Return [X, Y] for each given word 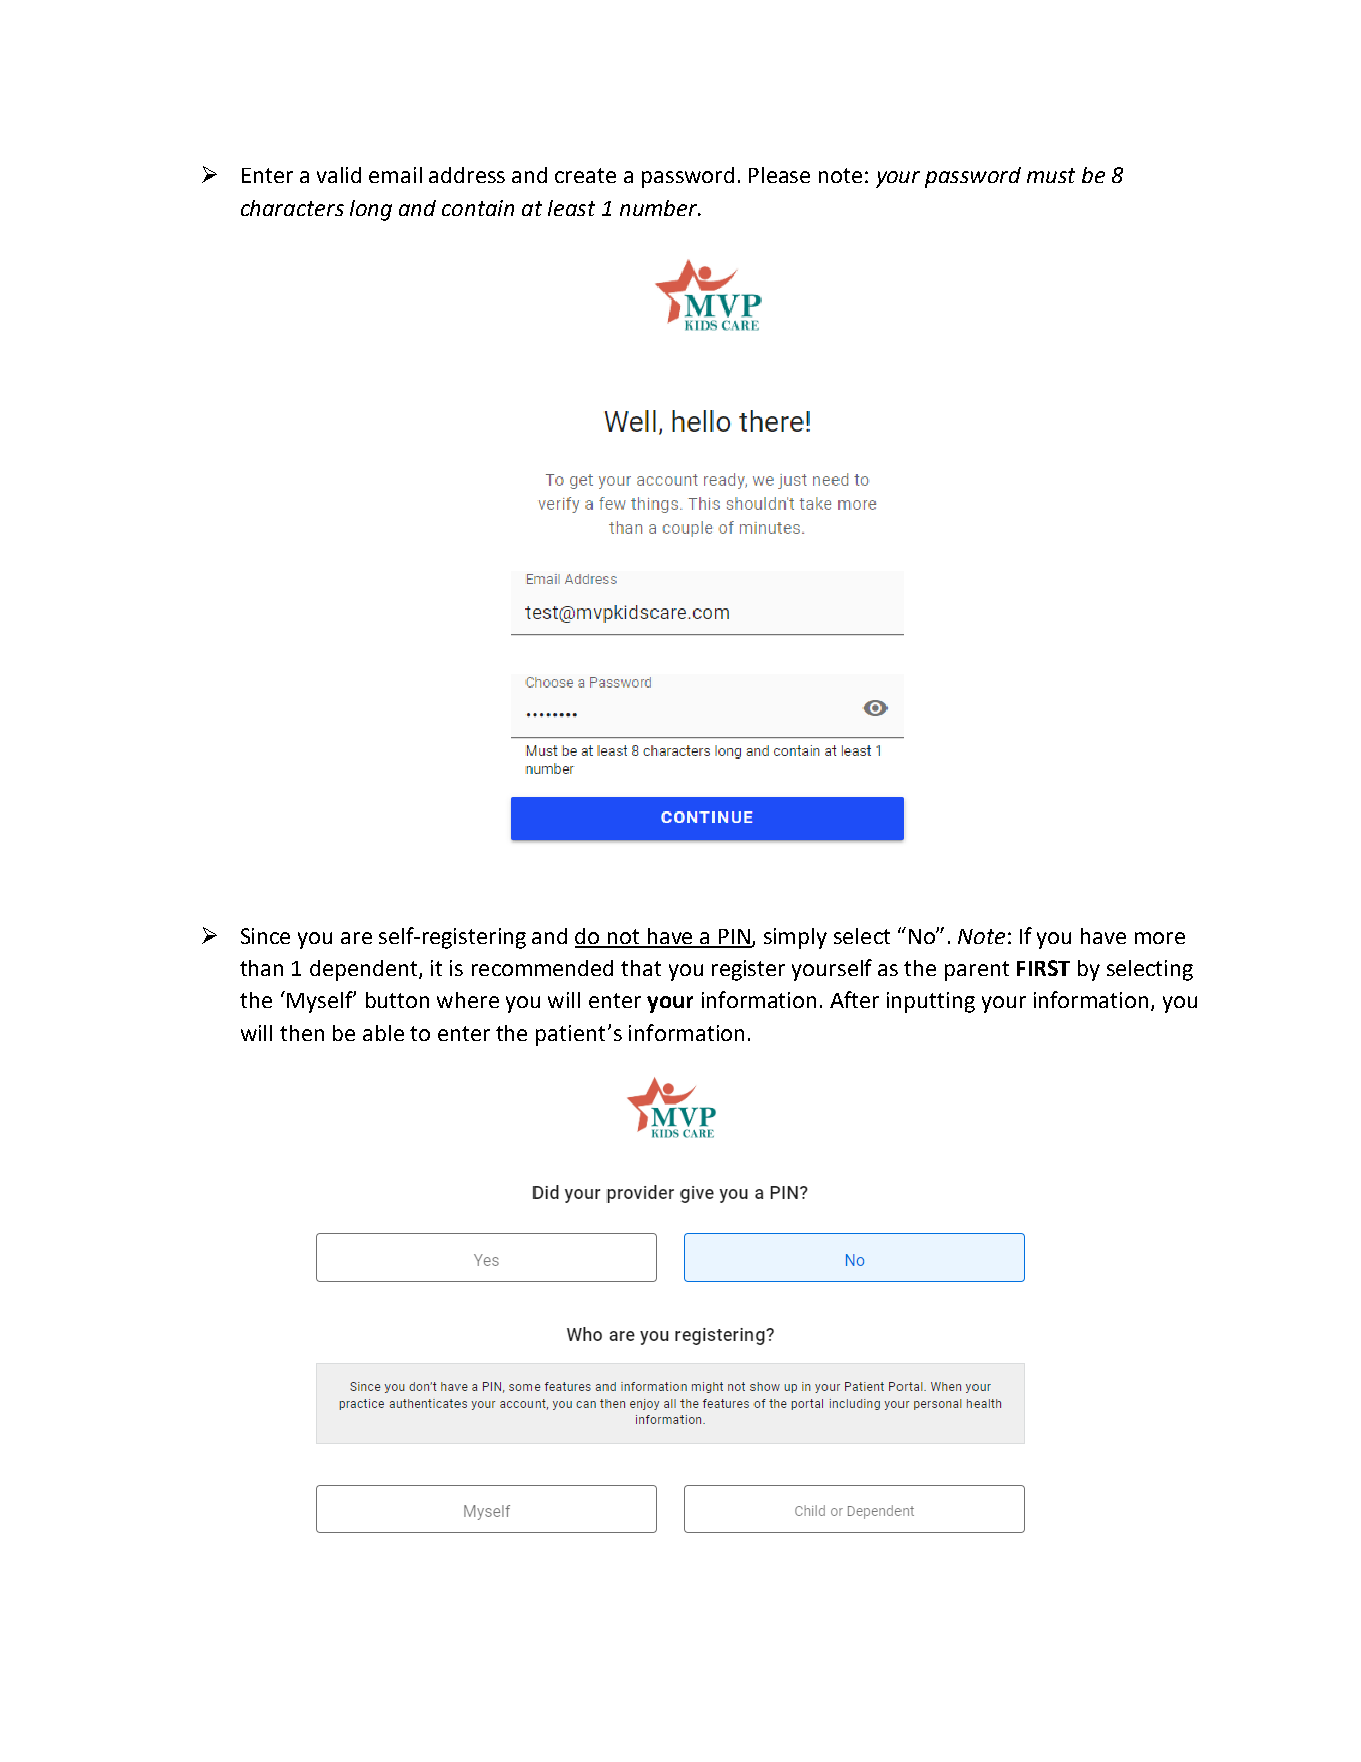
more [1160, 938]
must [1051, 175]
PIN [734, 938]
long [371, 210]
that [641, 968]
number [660, 208]
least [571, 208]
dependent [365, 970]
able [383, 1033]
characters [292, 208]
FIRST [1043, 968]
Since [265, 936]
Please [779, 175]
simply [795, 938]
